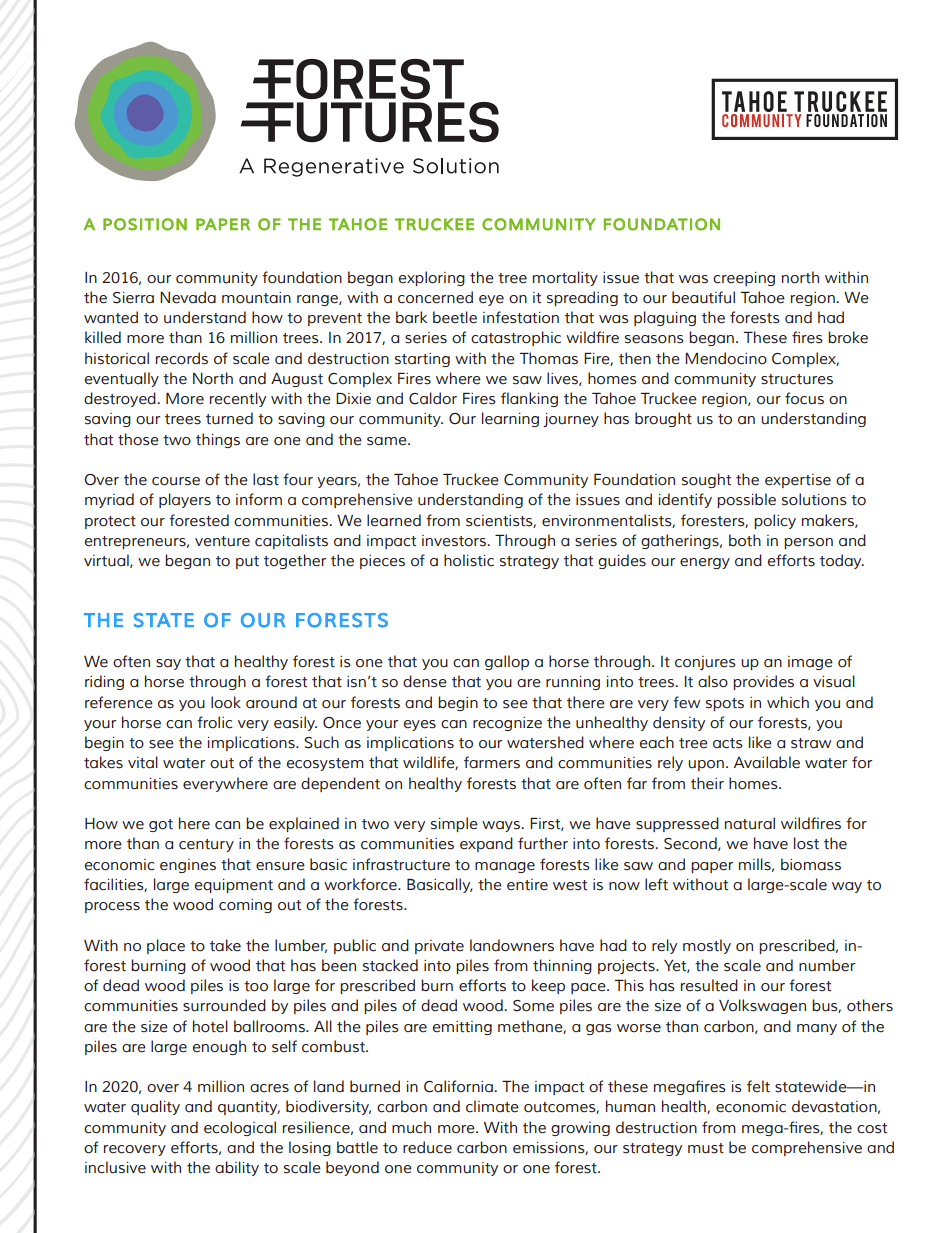 The height and width of the document is (1233, 952). I want to click on place, so click(166, 946).
